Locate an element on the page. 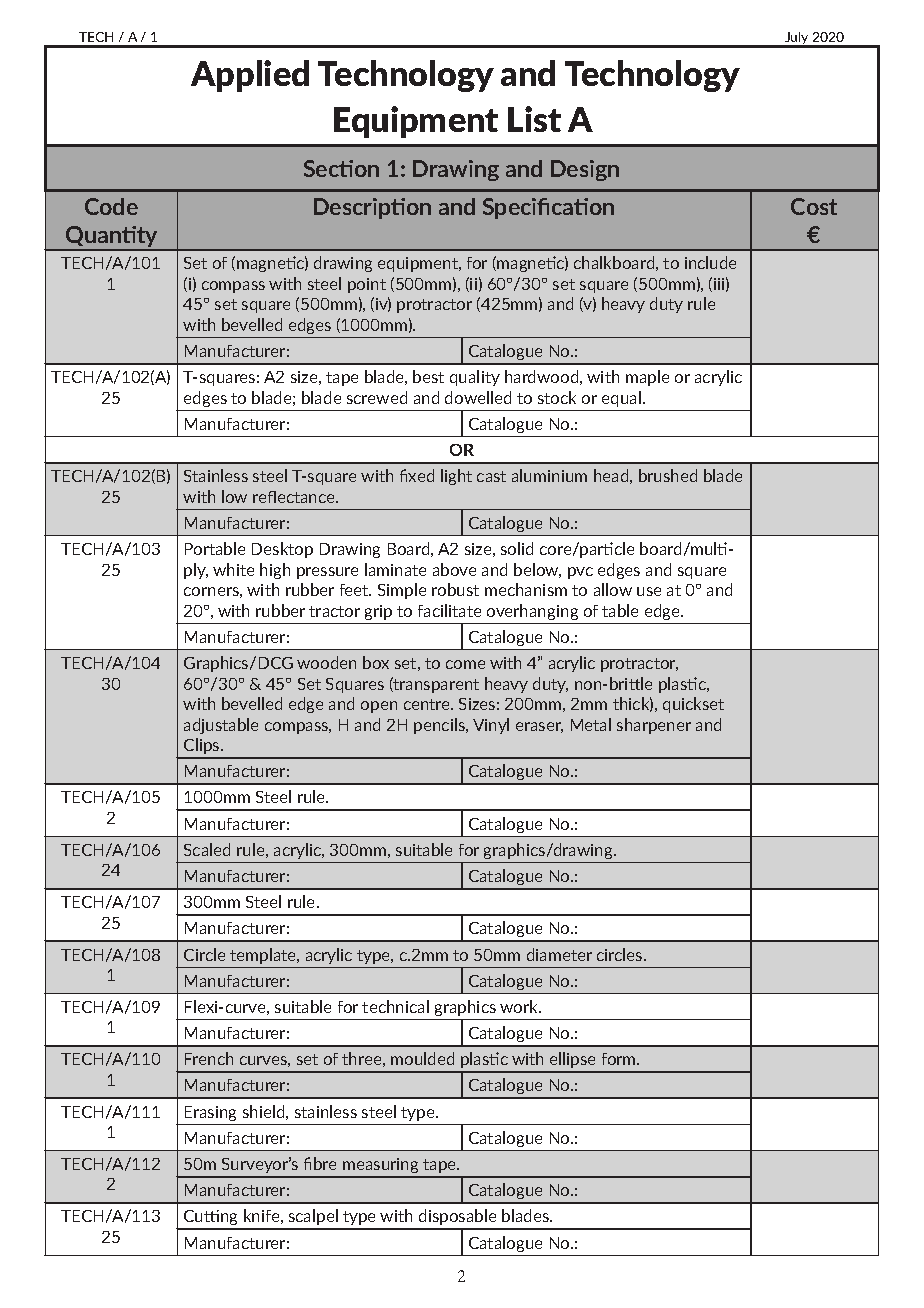 The image size is (924, 1308). List is located at coordinates (534, 119).
